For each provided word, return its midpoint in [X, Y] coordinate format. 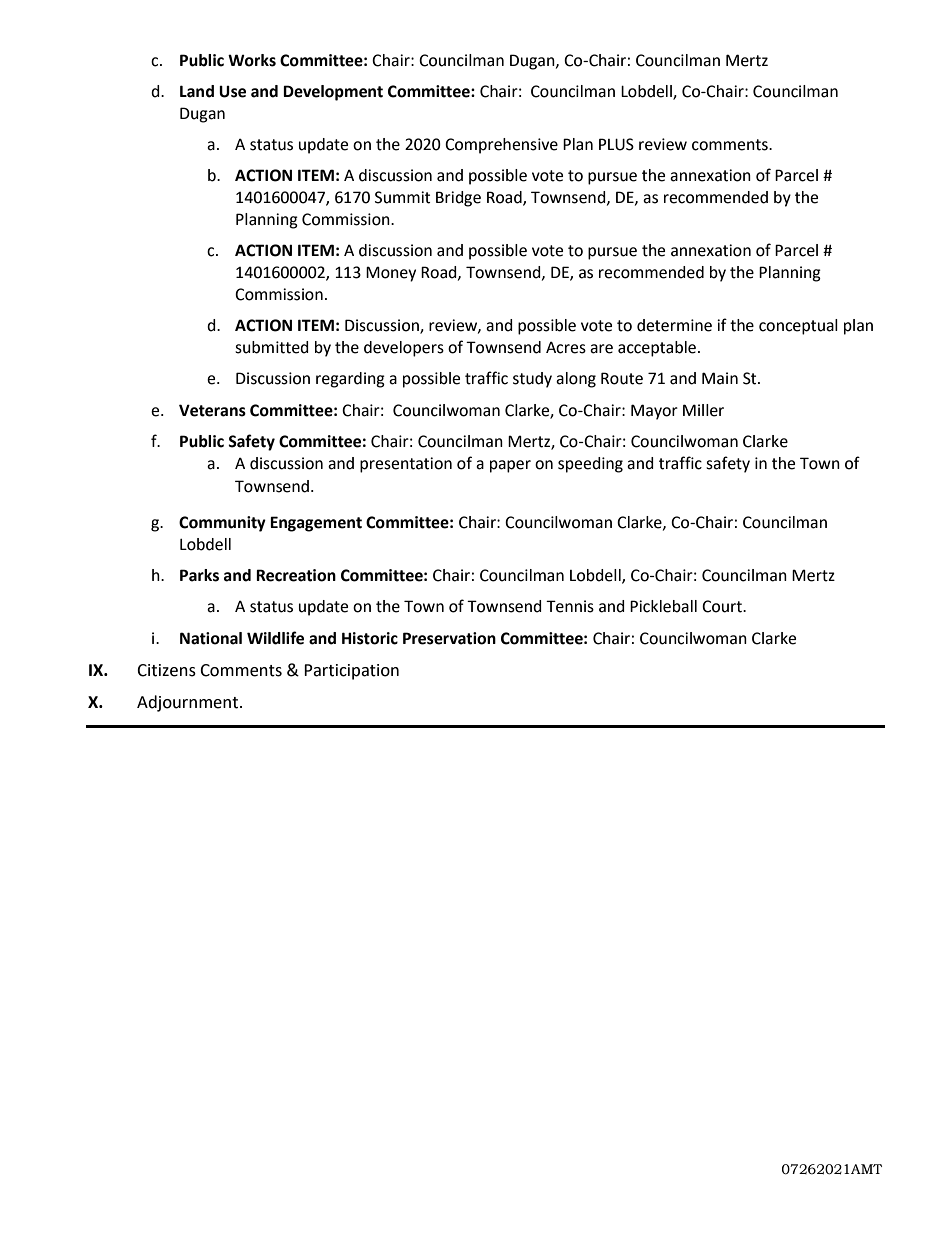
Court [723, 606]
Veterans [212, 410]
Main [720, 378]
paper [510, 466]
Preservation [449, 638]
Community [222, 524]
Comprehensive [501, 146]
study [532, 380]
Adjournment [187, 703]
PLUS [616, 144]
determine [674, 325]
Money [391, 274]
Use [232, 92]
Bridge [458, 199]
